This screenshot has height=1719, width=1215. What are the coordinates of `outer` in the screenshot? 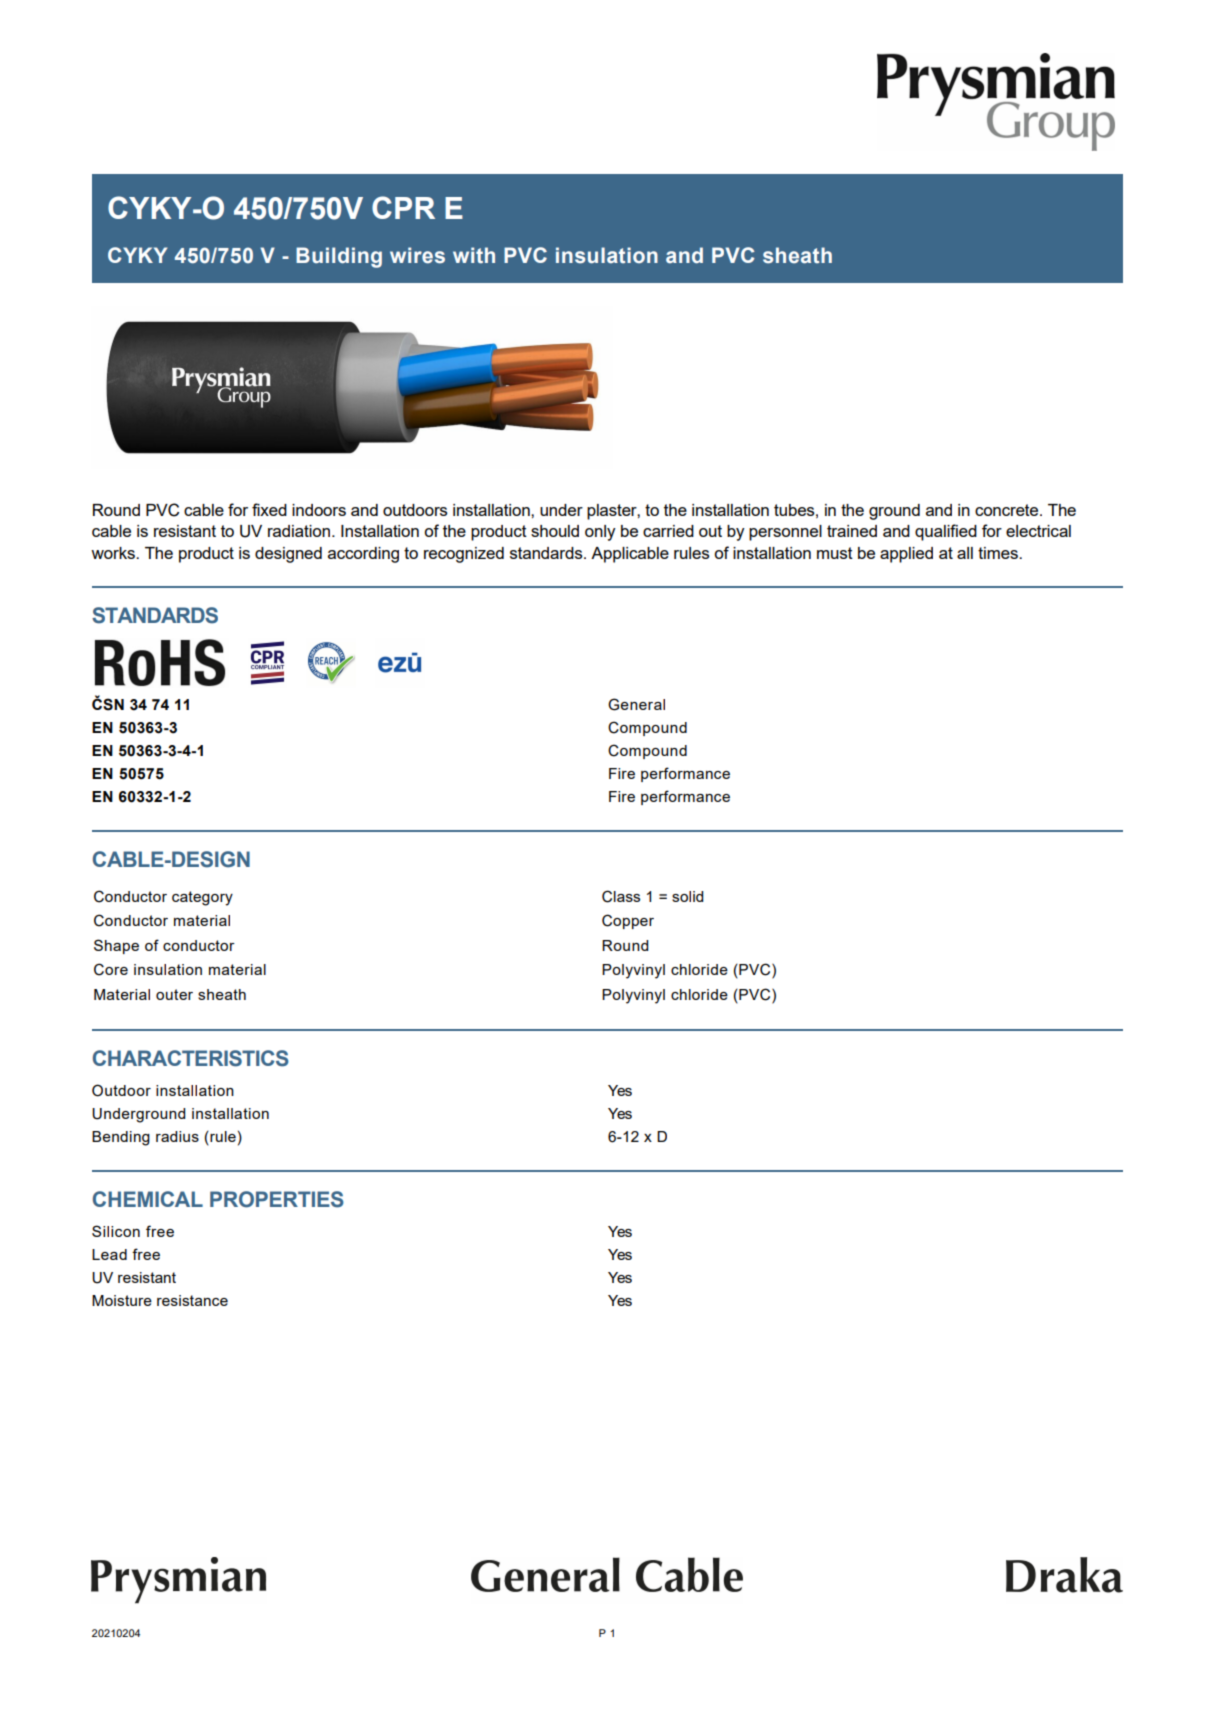 It's located at (174, 994).
